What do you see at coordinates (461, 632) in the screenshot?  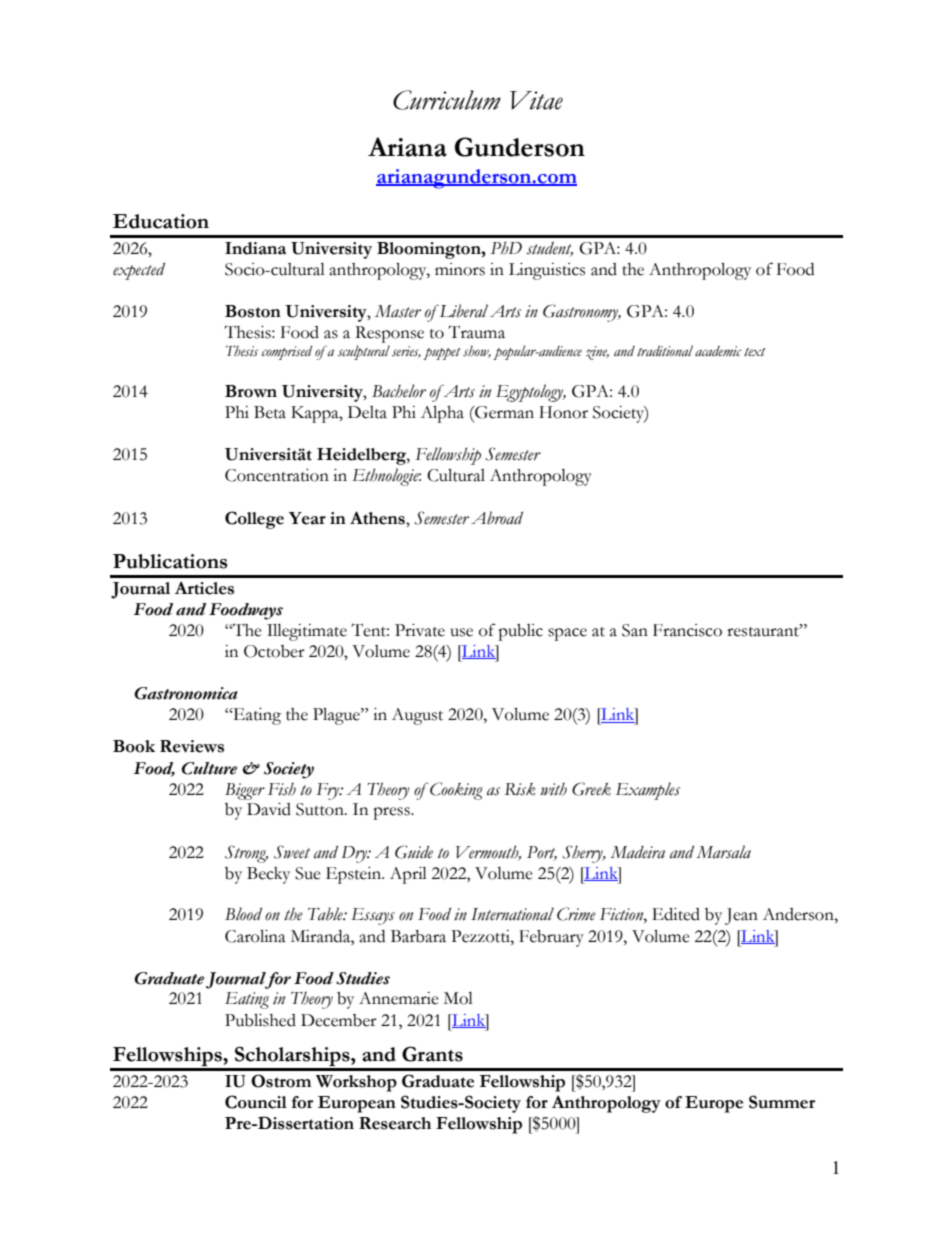 I see `use` at bounding box center [461, 632].
